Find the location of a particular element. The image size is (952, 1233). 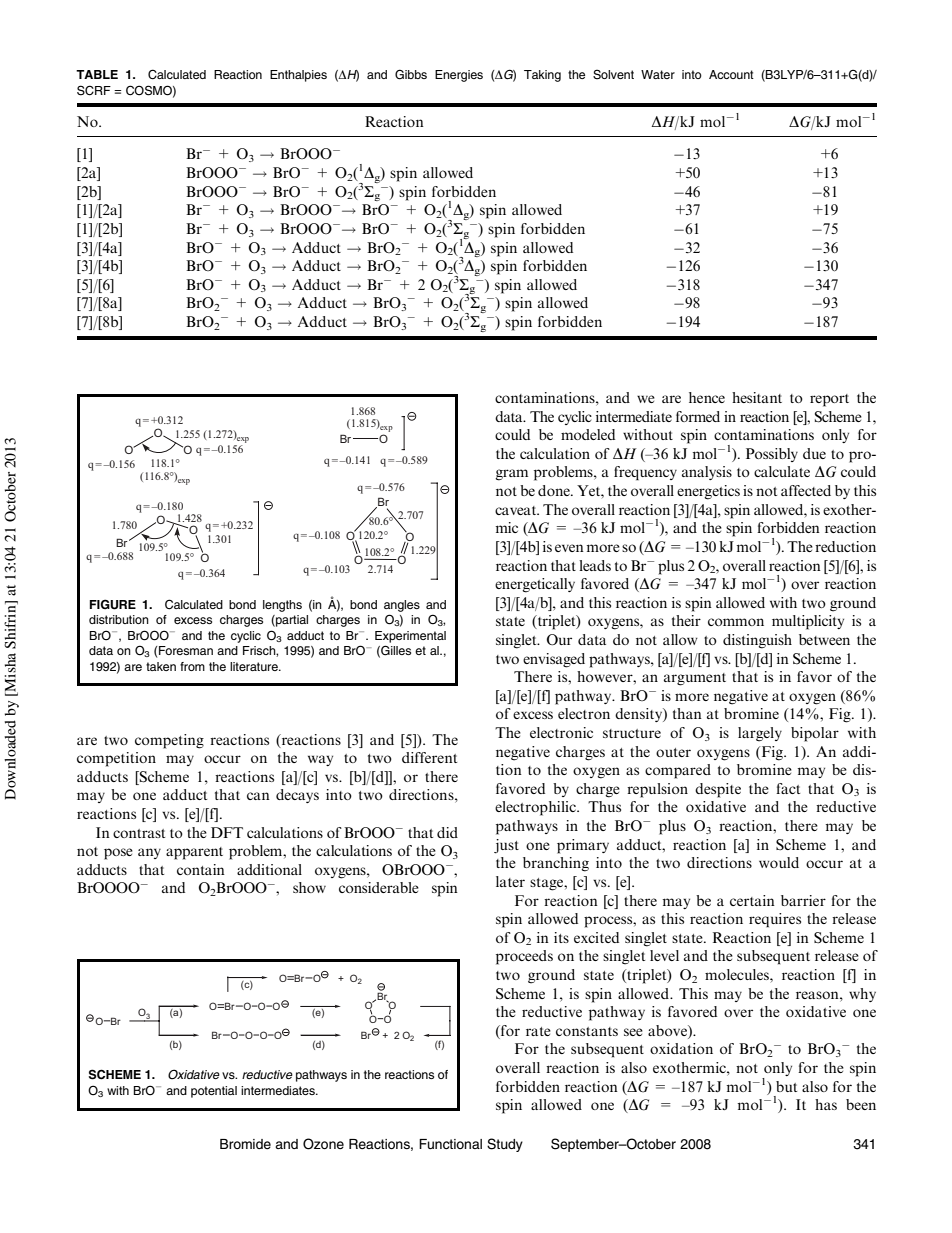

different is located at coordinates (429, 757).
